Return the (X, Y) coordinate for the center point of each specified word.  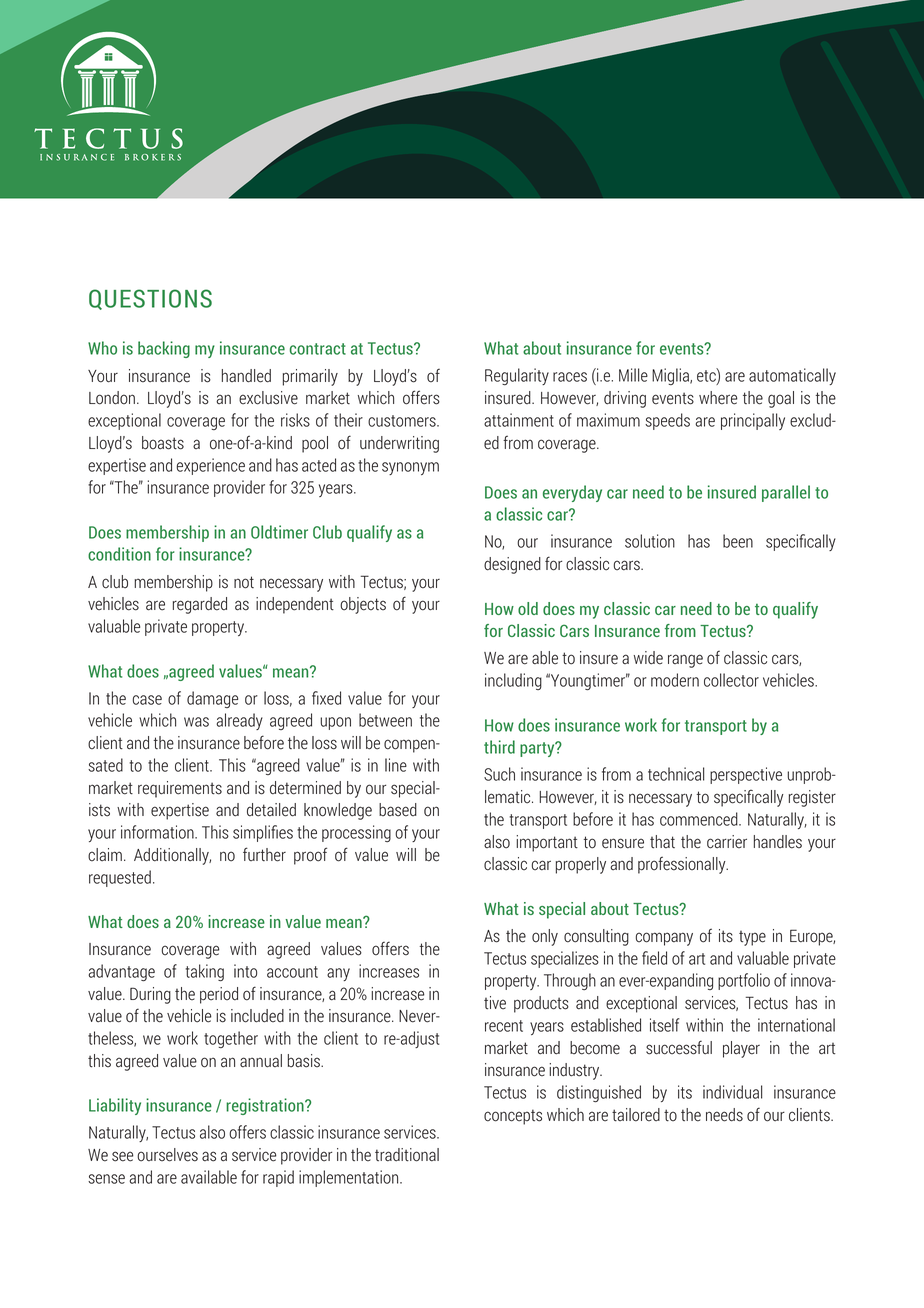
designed (512, 565)
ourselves (167, 1155)
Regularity (517, 376)
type (752, 938)
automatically (792, 376)
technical (676, 774)
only (545, 937)
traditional (407, 1155)
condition (119, 554)
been (738, 541)
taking (205, 972)
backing (164, 349)
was (196, 722)
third (499, 747)
